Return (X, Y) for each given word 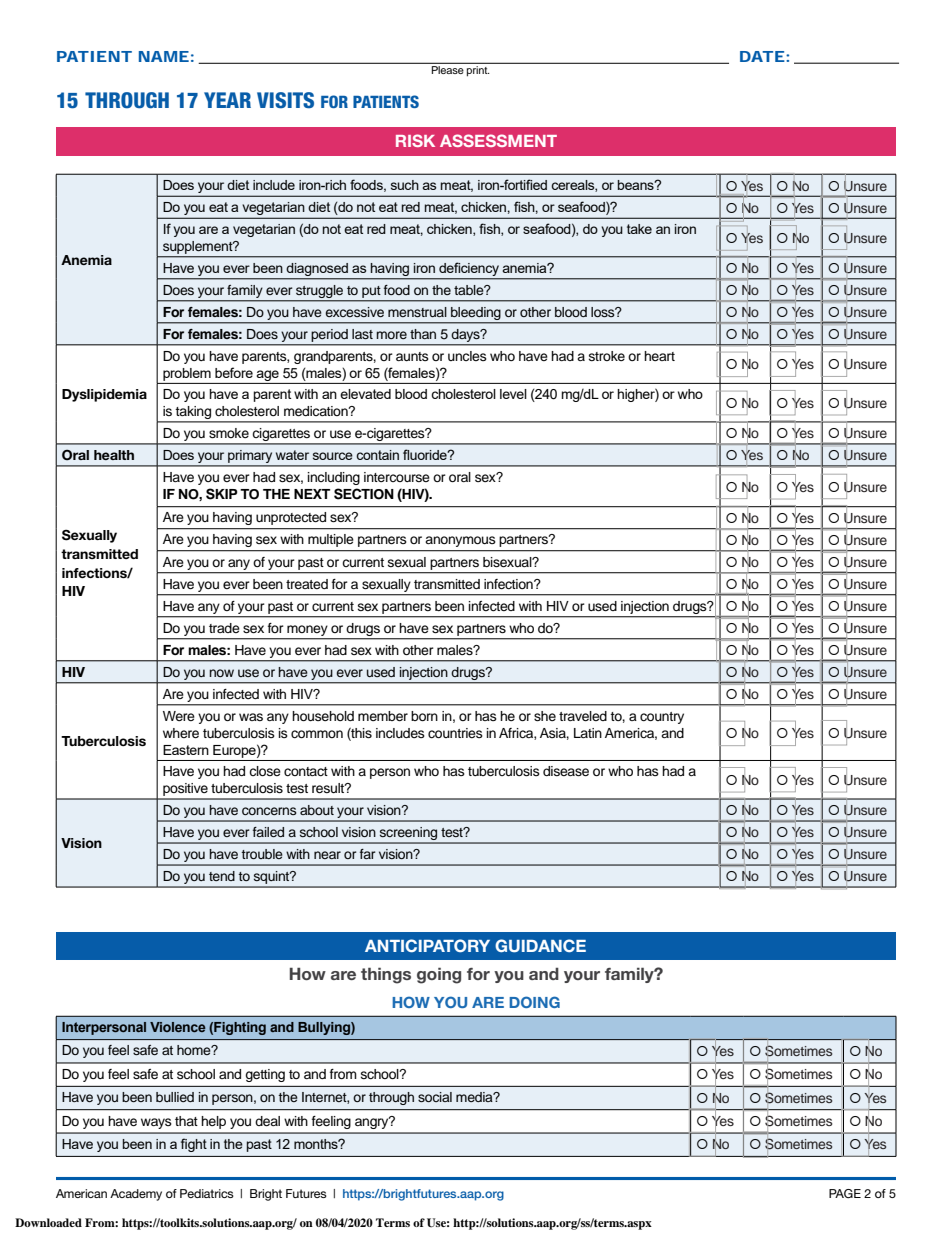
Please (447, 70)
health (114, 455)
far (367, 854)
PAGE (845, 1193)
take (639, 229)
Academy (136, 1195)
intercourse (397, 477)
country (662, 718)
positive (185, 791)
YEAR (227, 100)
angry (373, 1122)
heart (659, 356)
